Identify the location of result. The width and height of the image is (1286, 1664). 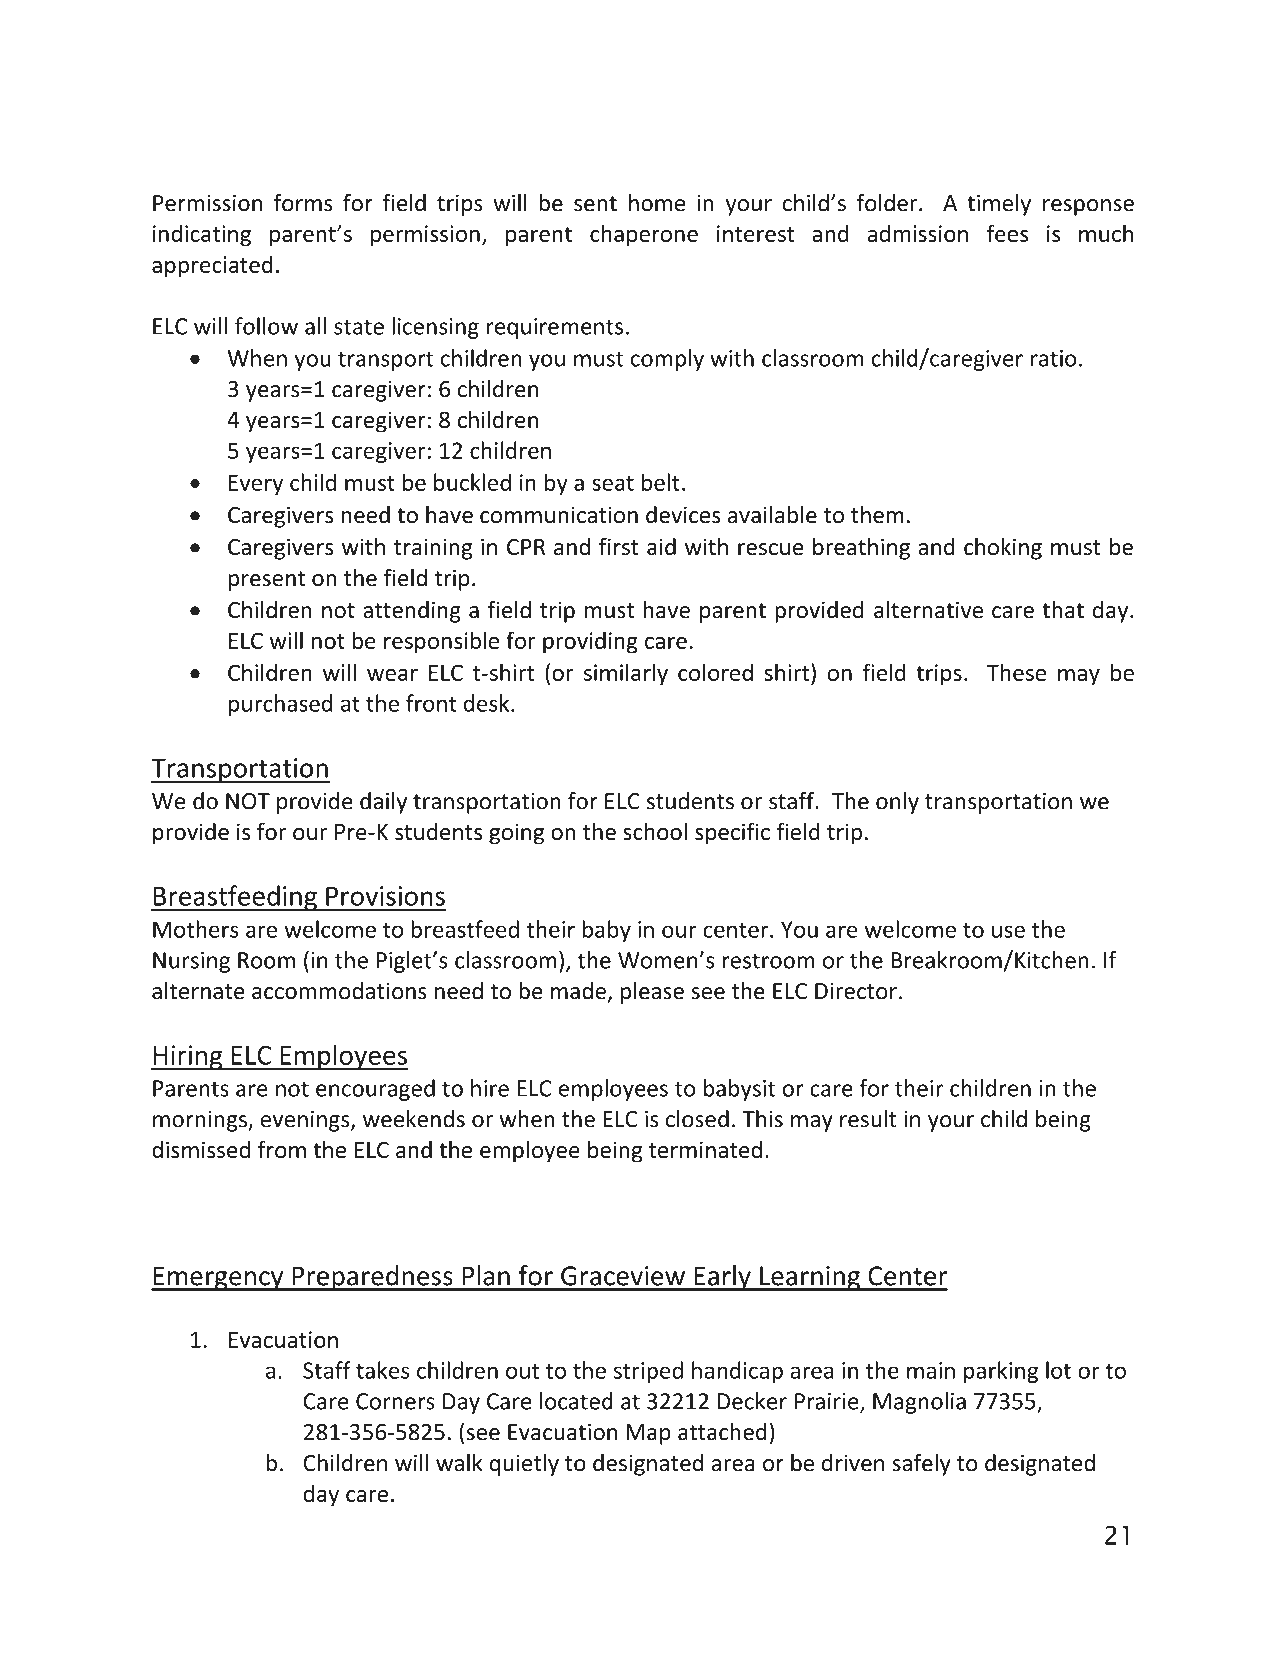
(868, 1119).
